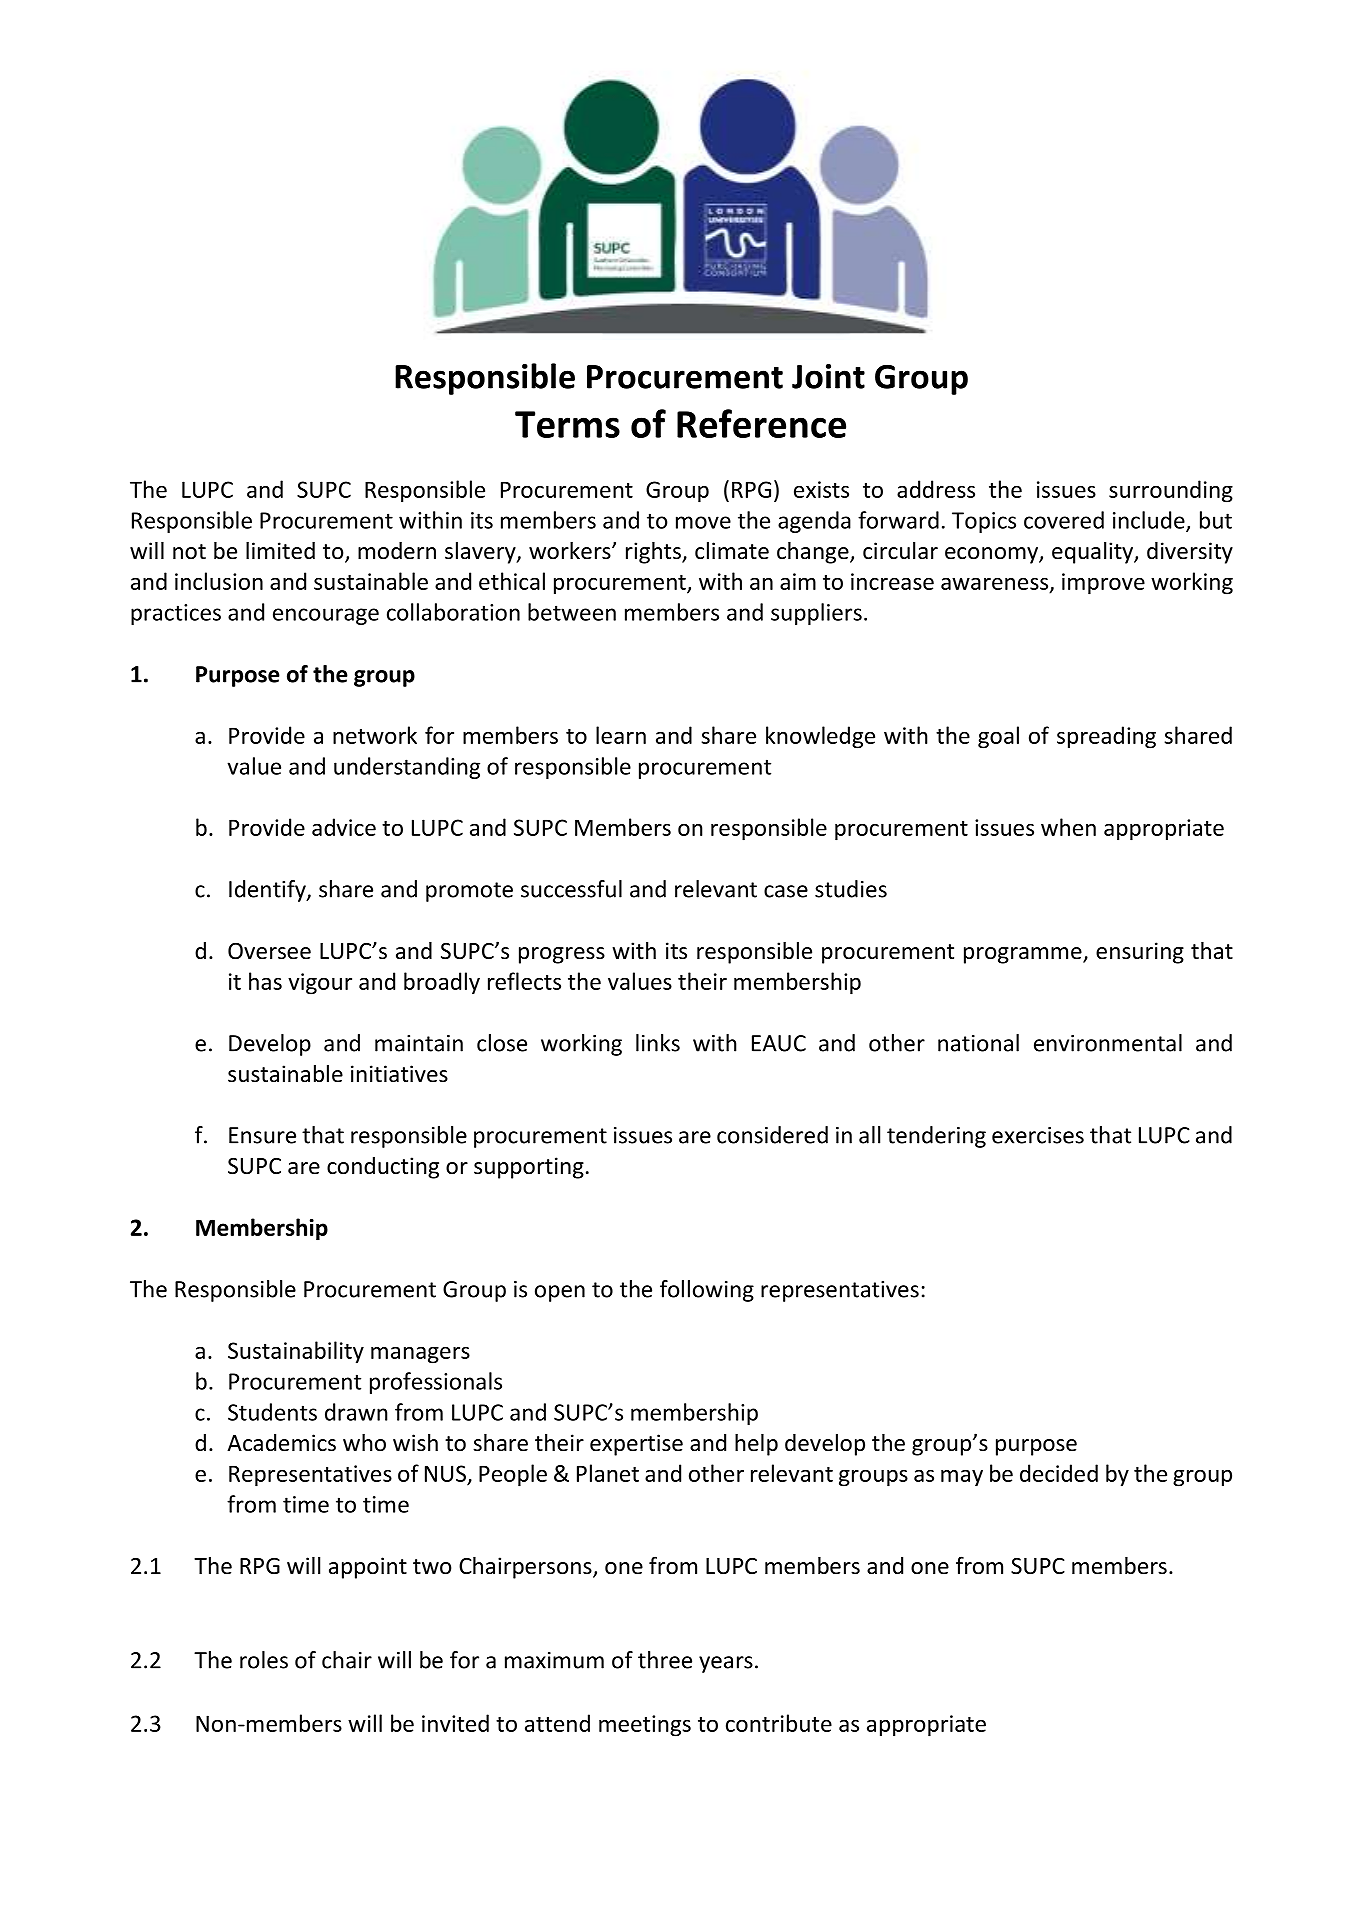  Describe the element at coordinates (280, 551) in the screenshot. I see `limited` at that location.
